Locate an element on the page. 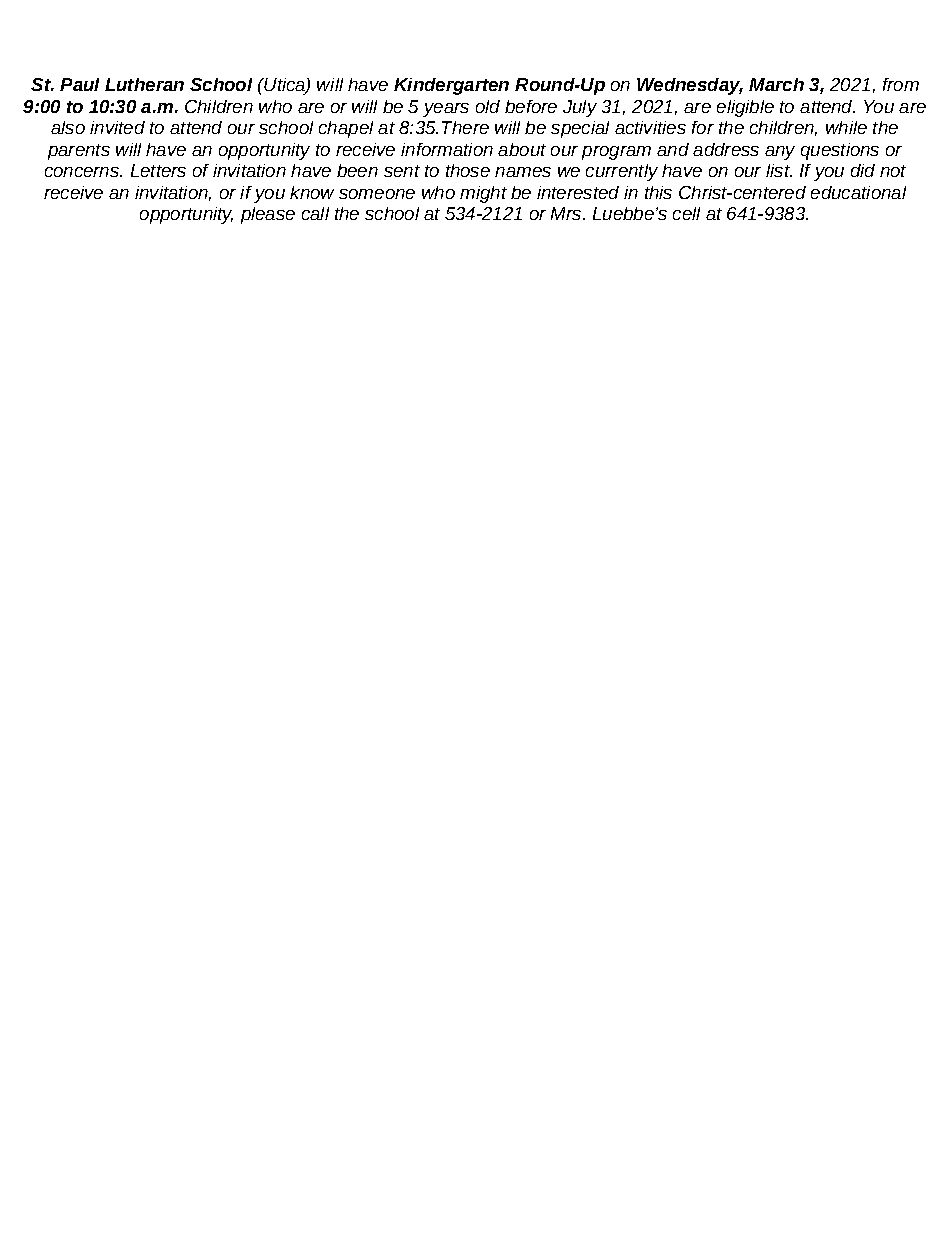 The image size is (952, 1233). information is located at coordinates (447, 149).
